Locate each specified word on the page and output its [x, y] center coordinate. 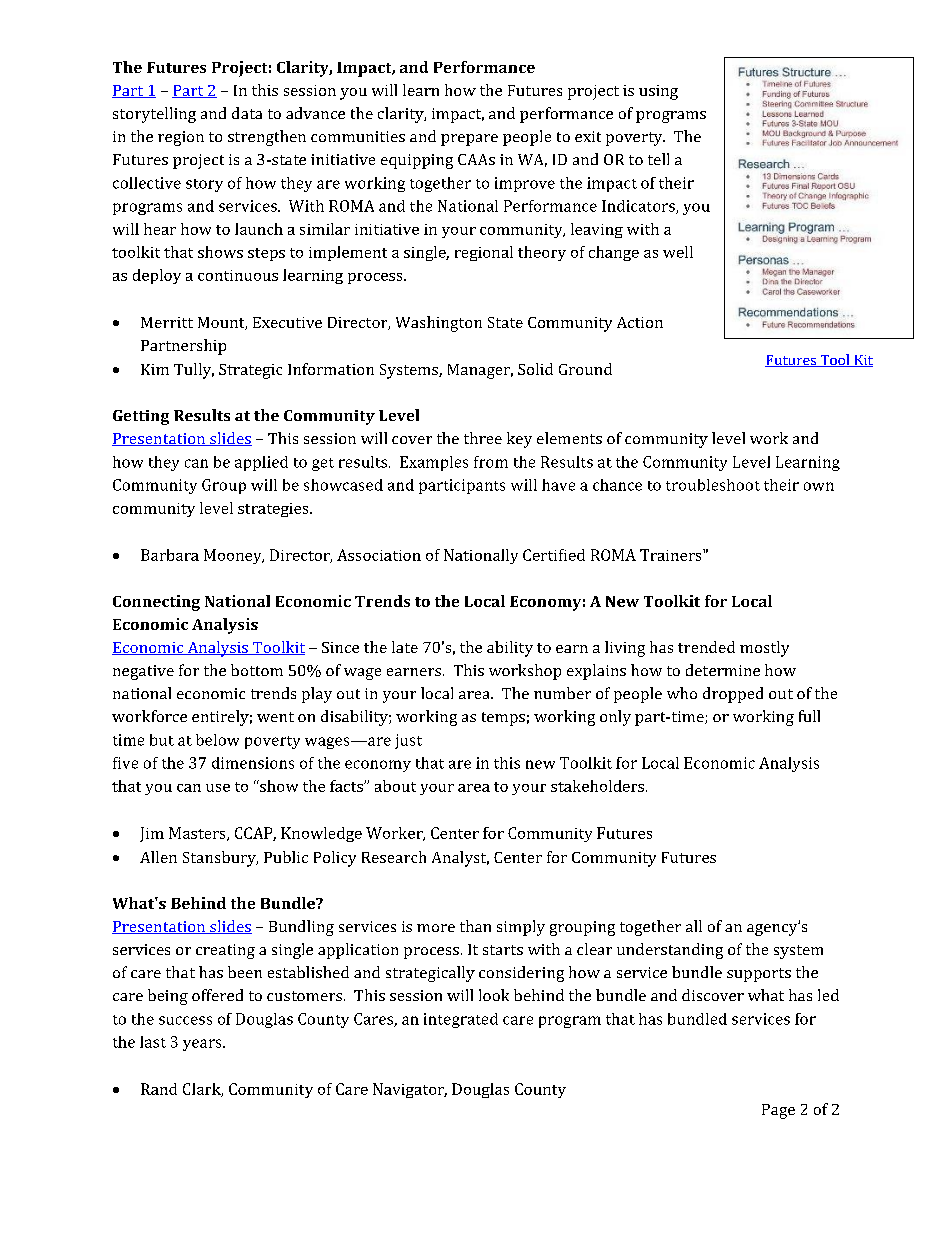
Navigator [410, 1090]
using [658, 92]
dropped [733, 695]
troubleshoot [713, 485]
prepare [469, 140]
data [247, 113]
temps [503, 719]
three [483, 438]
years [203, 1045]
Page [778, 1111]
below [217, 740]
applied [261, 463]
